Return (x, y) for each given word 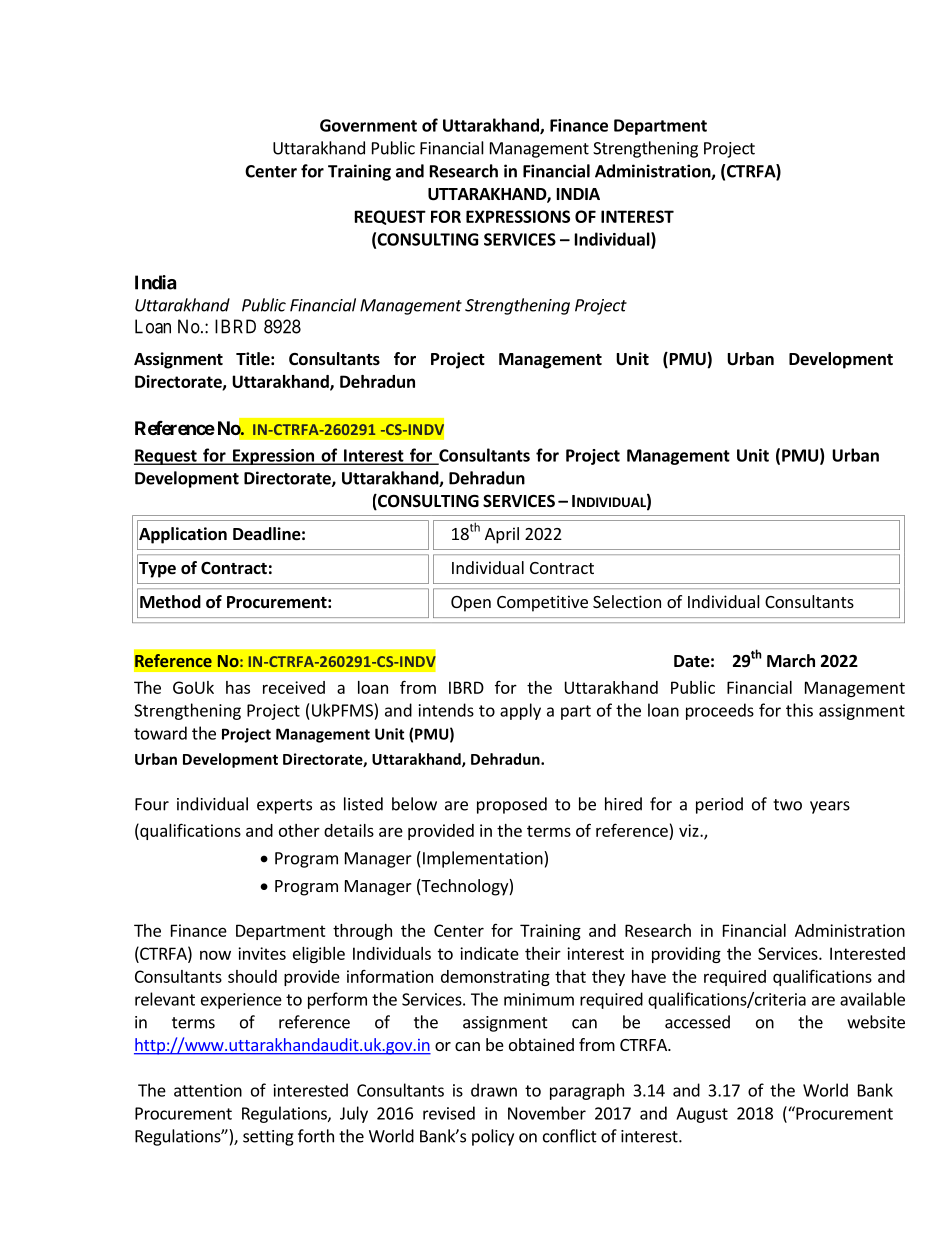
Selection (627, 601)
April (502, 535)
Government (368, 125)
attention (208, 1090)
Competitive (542, 603)
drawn (494, 1090)
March (791, 660)
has (238, 687)
